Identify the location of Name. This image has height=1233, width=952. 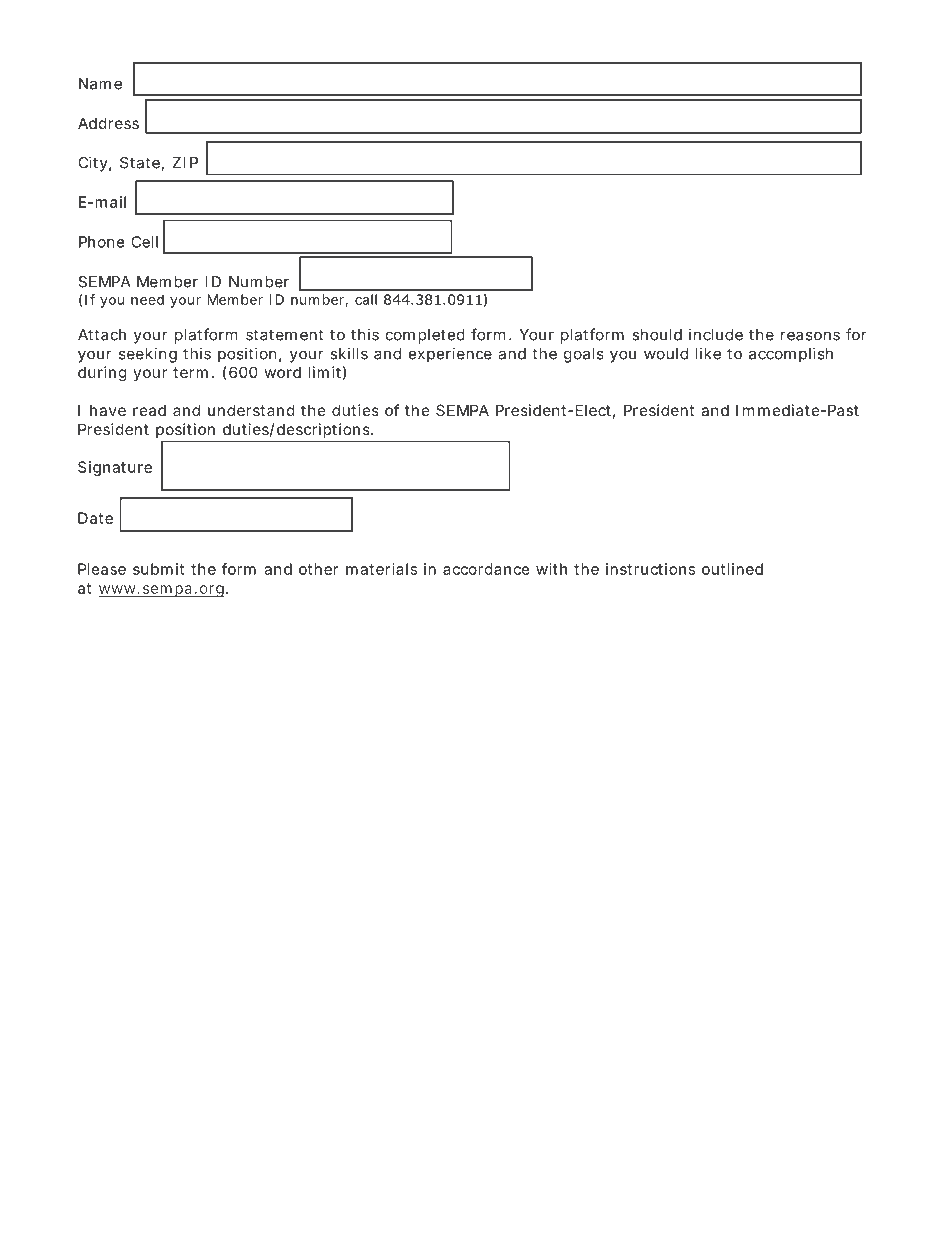
(100, 84).
